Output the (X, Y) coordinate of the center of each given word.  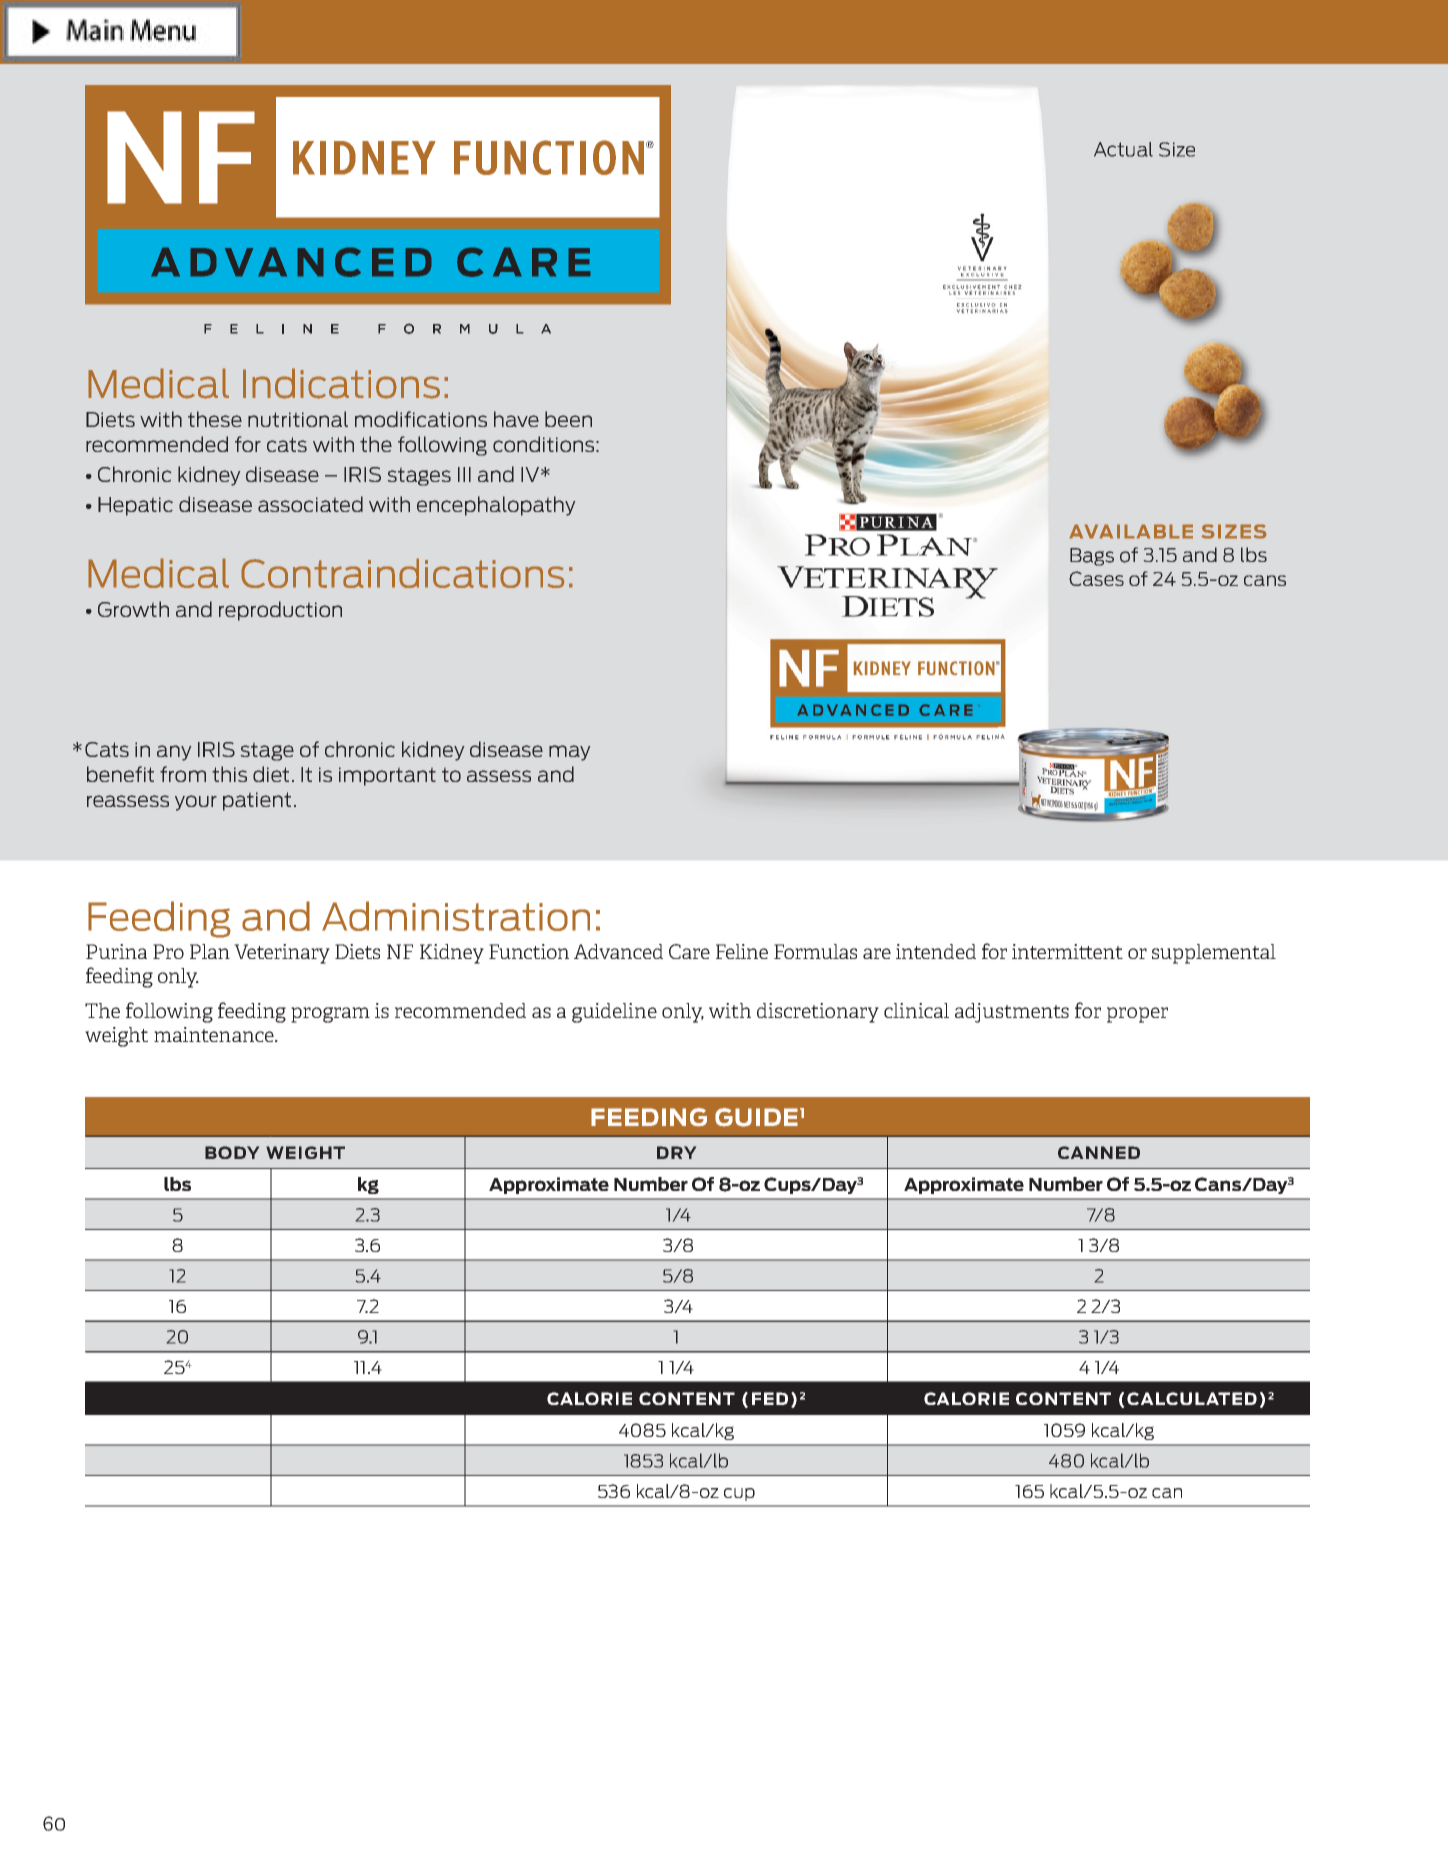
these (215, 419)
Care (689, 951)
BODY (232, 1152)
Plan (210, 951)
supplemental (1214, 954)
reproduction (280, 611)
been (568, 419)
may (569, 753)
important (387, 776)
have (516, 419)
